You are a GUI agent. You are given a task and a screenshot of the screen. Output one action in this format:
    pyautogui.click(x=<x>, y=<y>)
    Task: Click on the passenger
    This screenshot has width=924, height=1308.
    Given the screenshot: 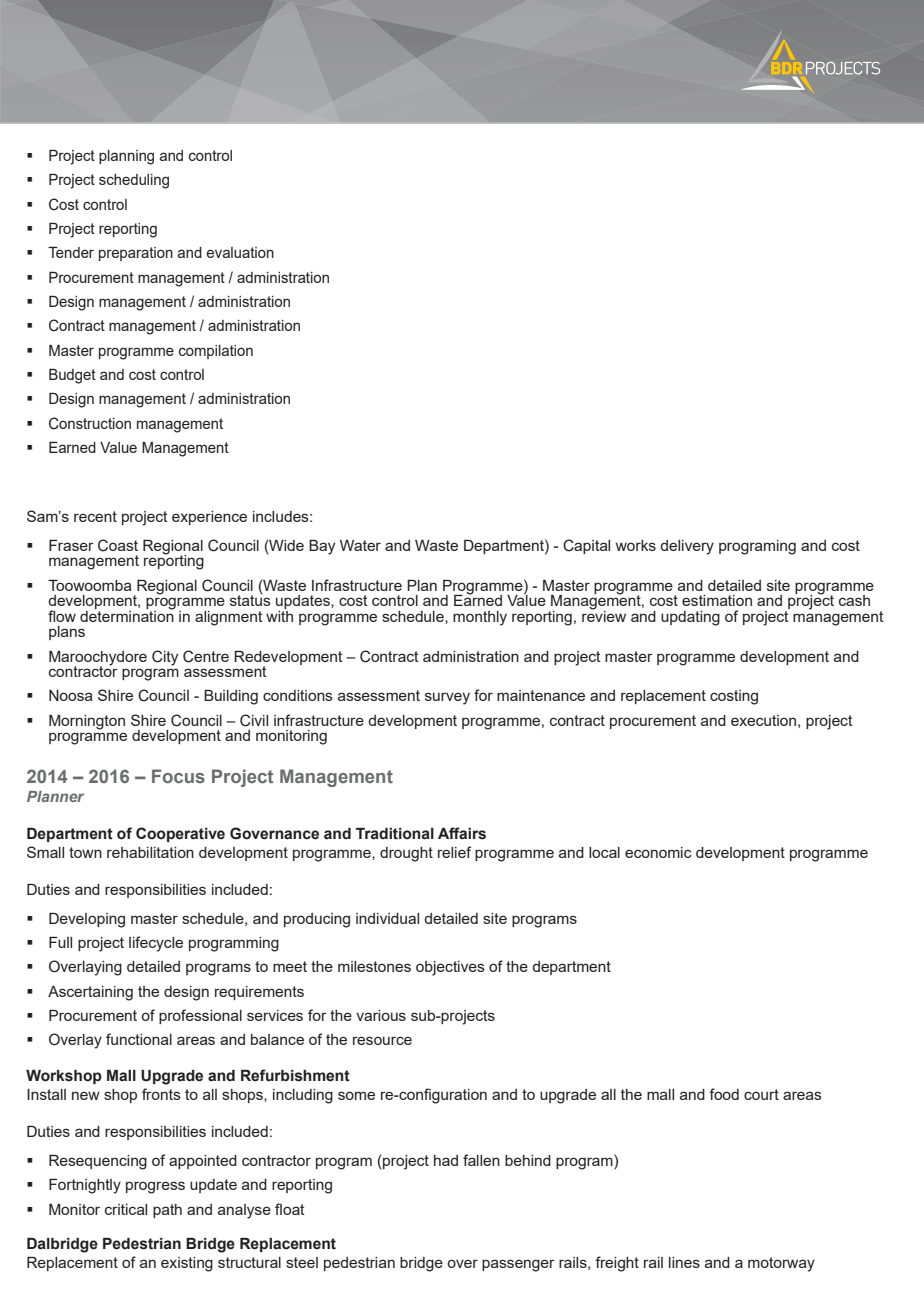 What is the action you would take?
    pyautogui.click(x=518, y=1265)
